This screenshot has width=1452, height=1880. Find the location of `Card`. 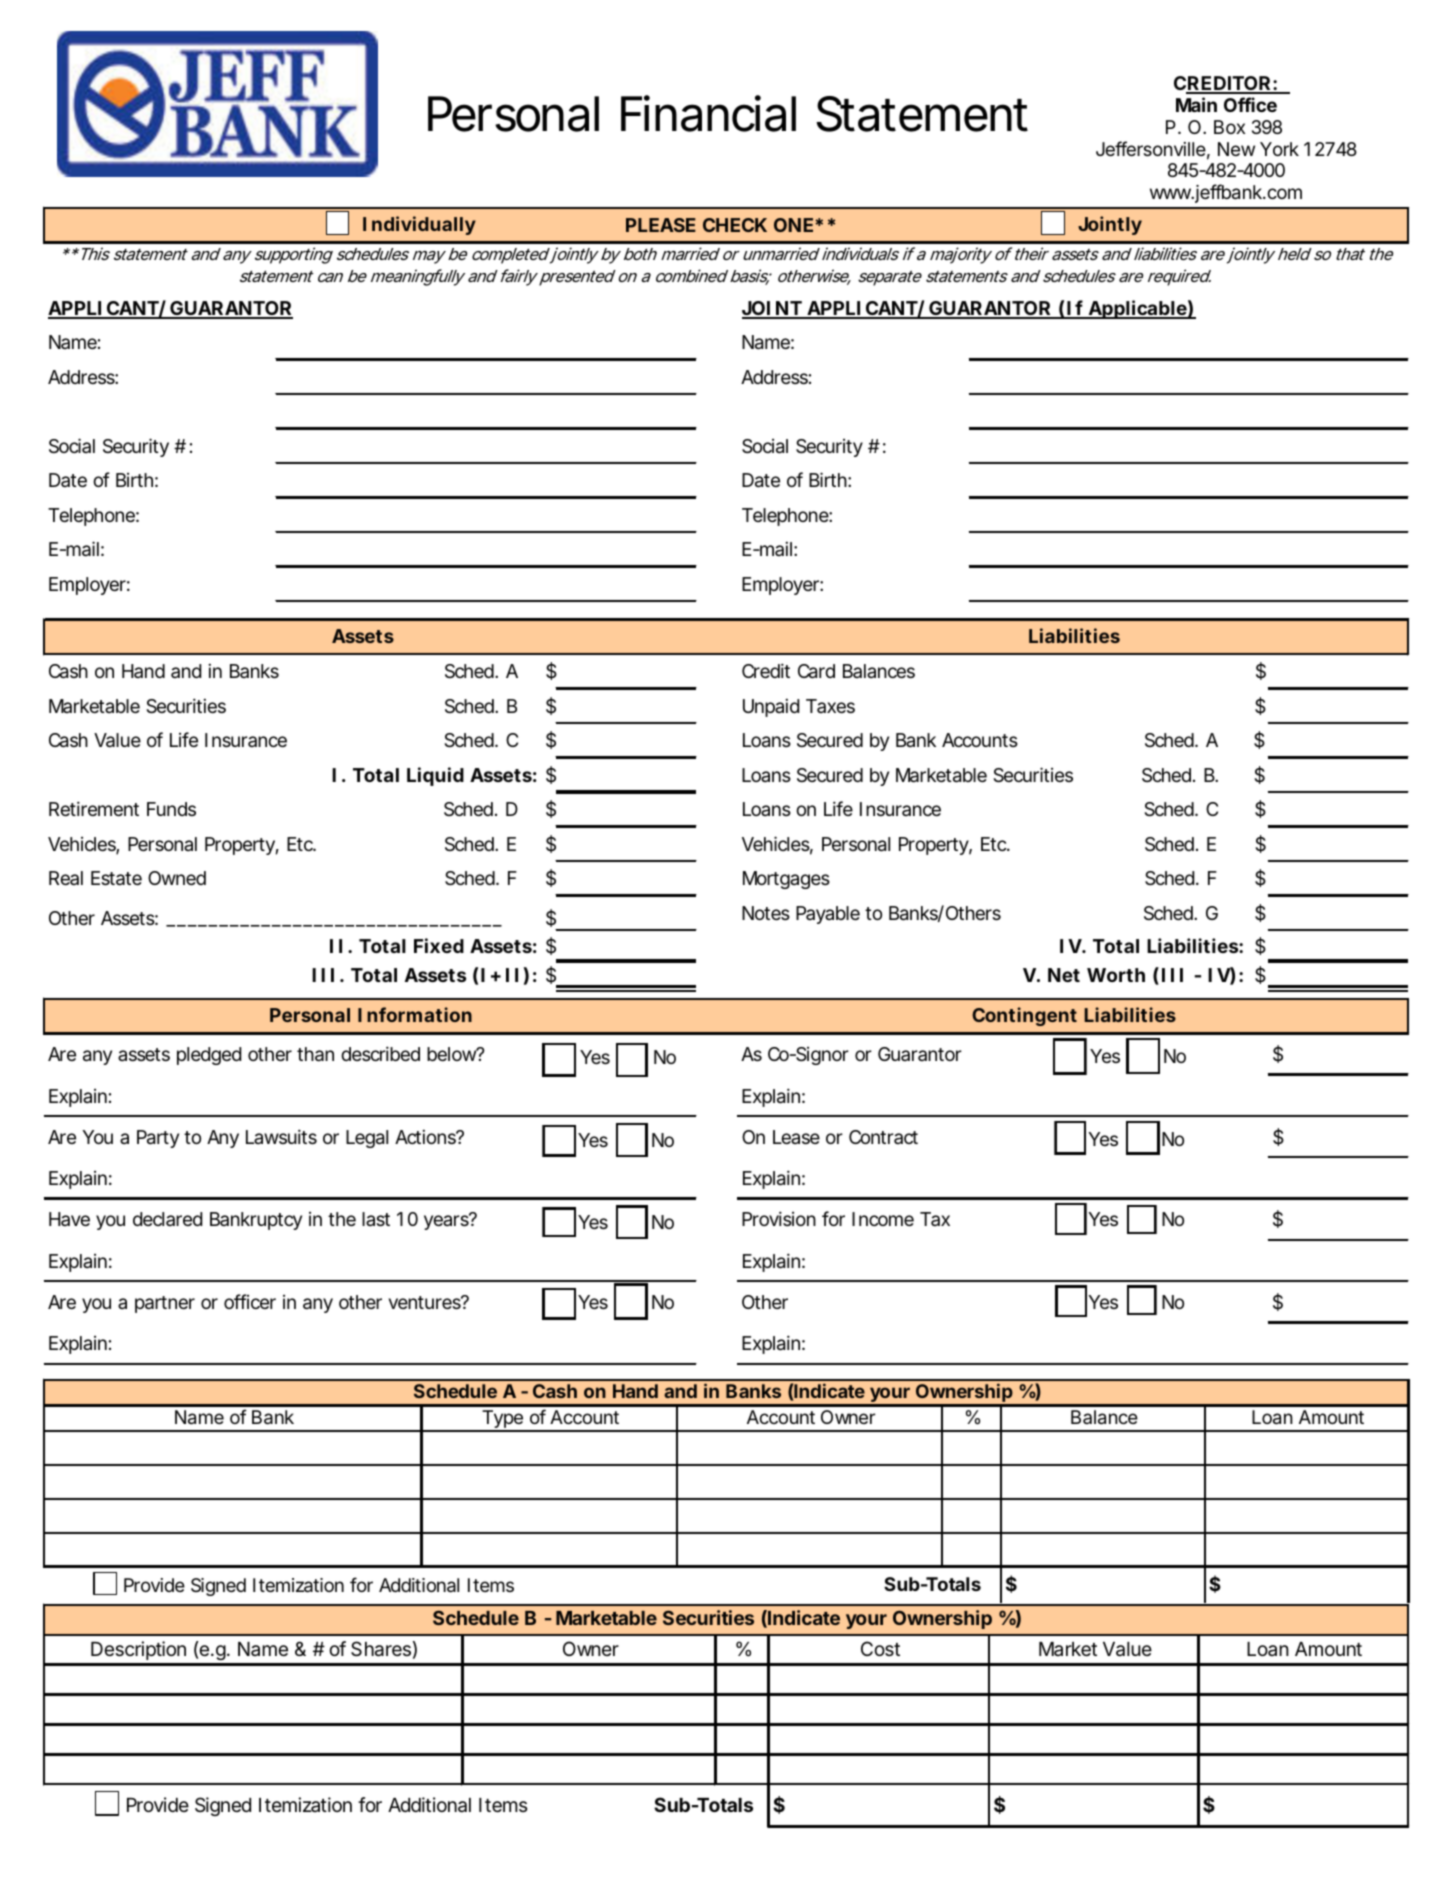

Card is located at coordinates (816, 671).
